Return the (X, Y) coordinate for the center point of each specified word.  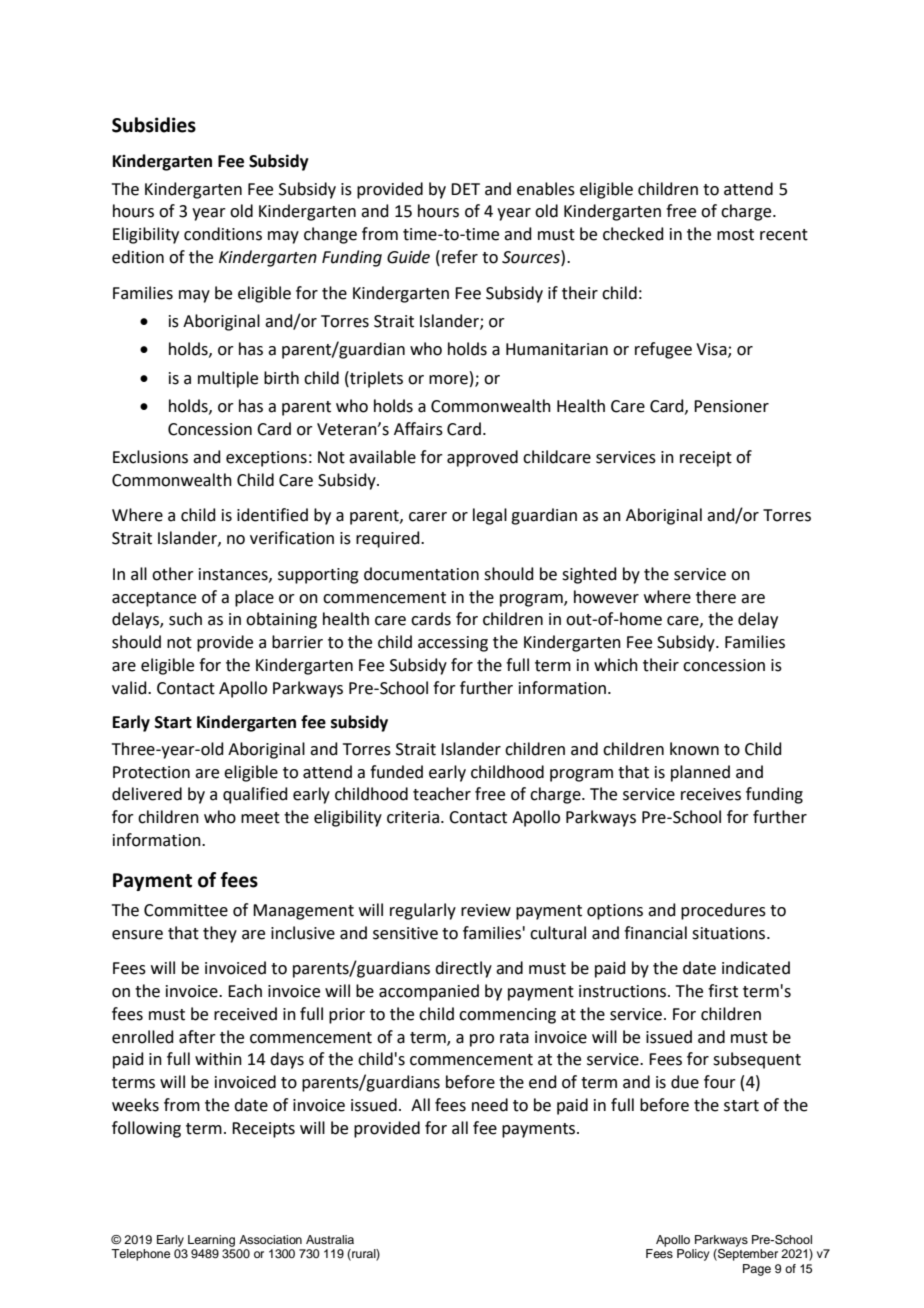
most (735, 235)
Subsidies (154, 125)
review (486, 910)
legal (490, 516)
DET (465, 189)
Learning (211, 1241)
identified (272, 515)
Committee (186, 910)
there (716, 597)
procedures (723, 911)
